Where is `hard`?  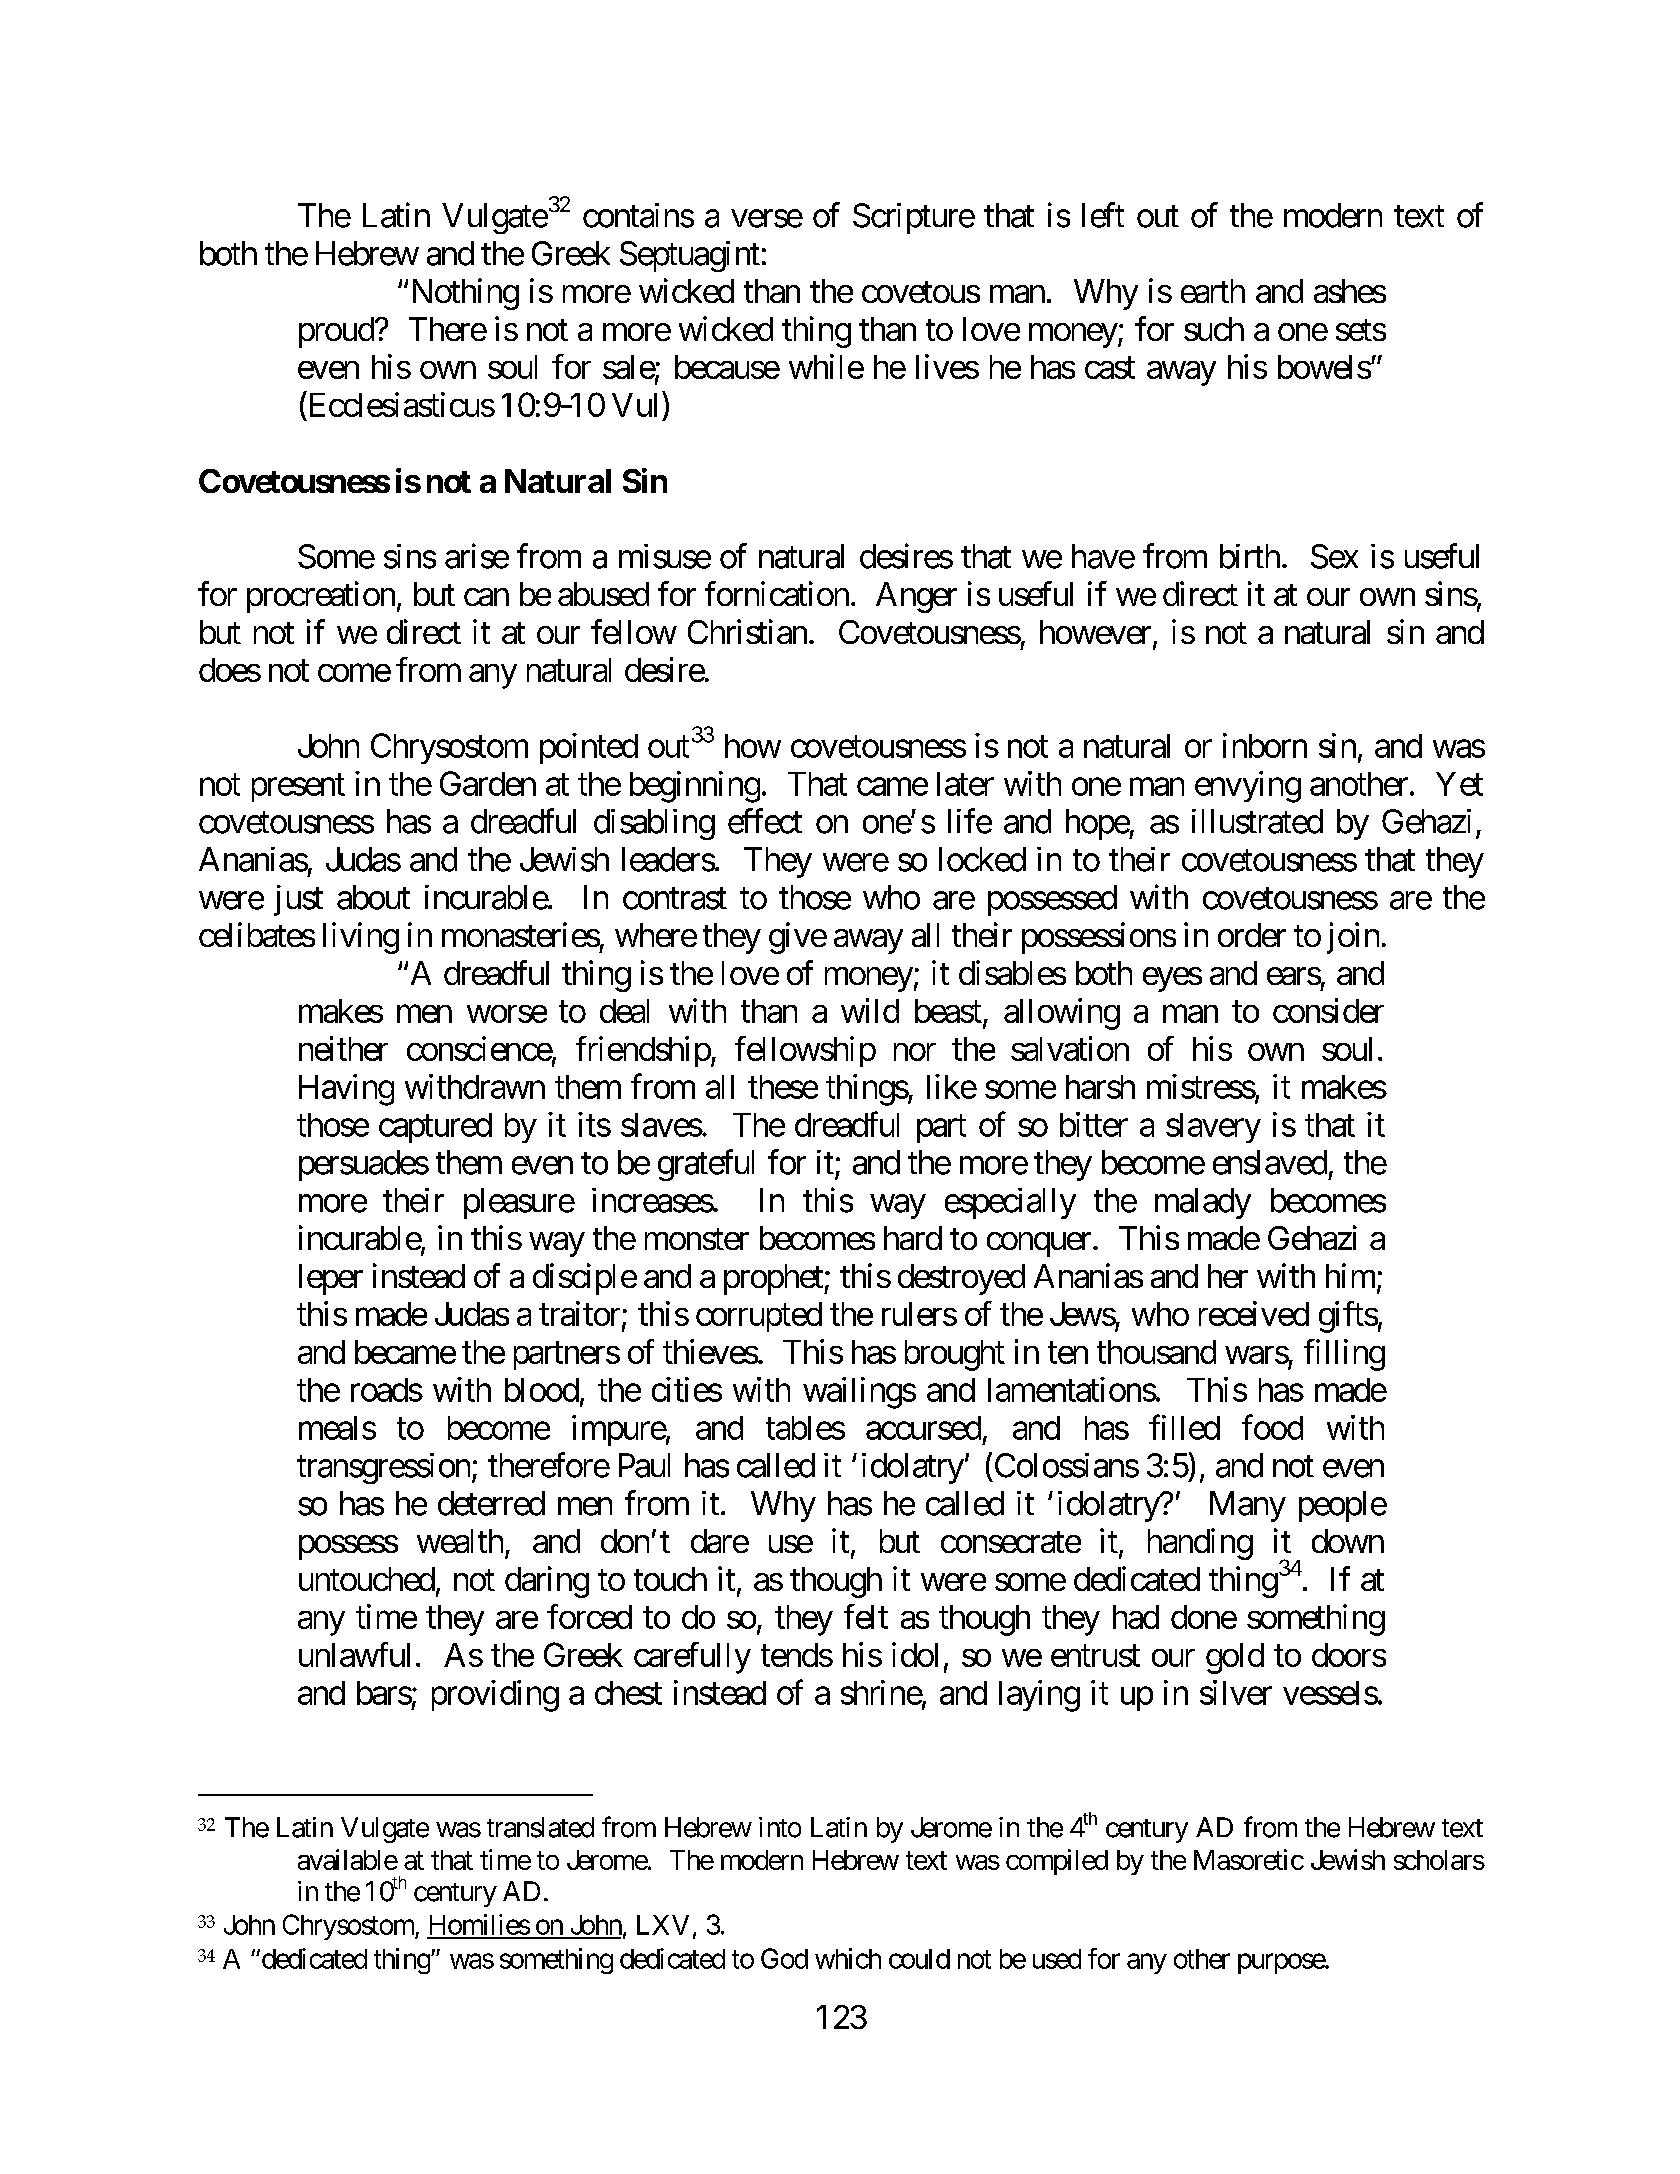
hard is located at coordinates (913, 1238).
